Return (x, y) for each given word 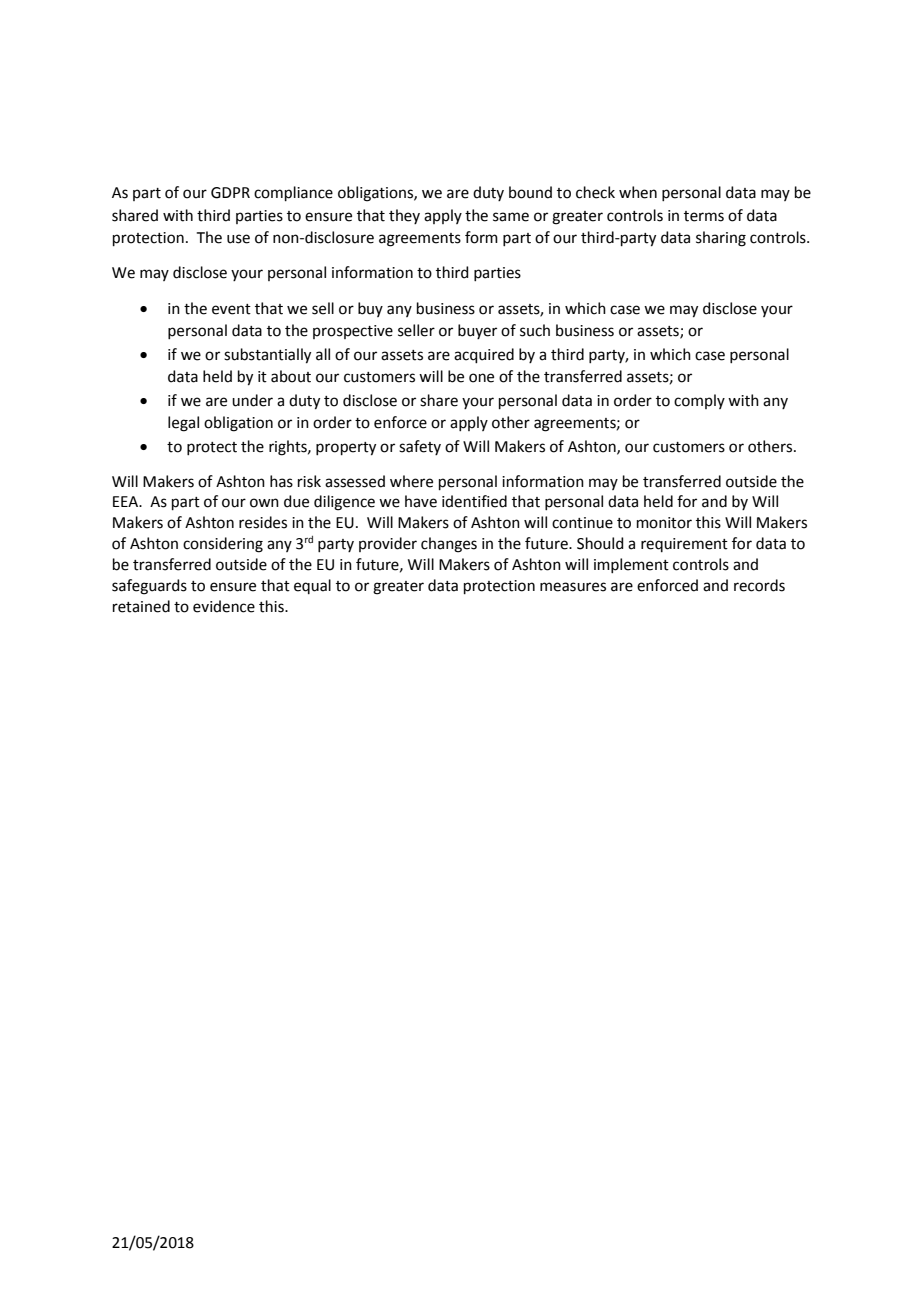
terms (704, 216)
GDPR (230, 193)
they (404, 216)
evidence (224, 606)
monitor (664, 523)
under (252, 400)
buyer (477, 331)
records (759, 585)
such (535, 330)
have (421, 501)
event (231, 309)
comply (699, 401)
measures (573, 587)
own (264, 503)
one (481, 378)
